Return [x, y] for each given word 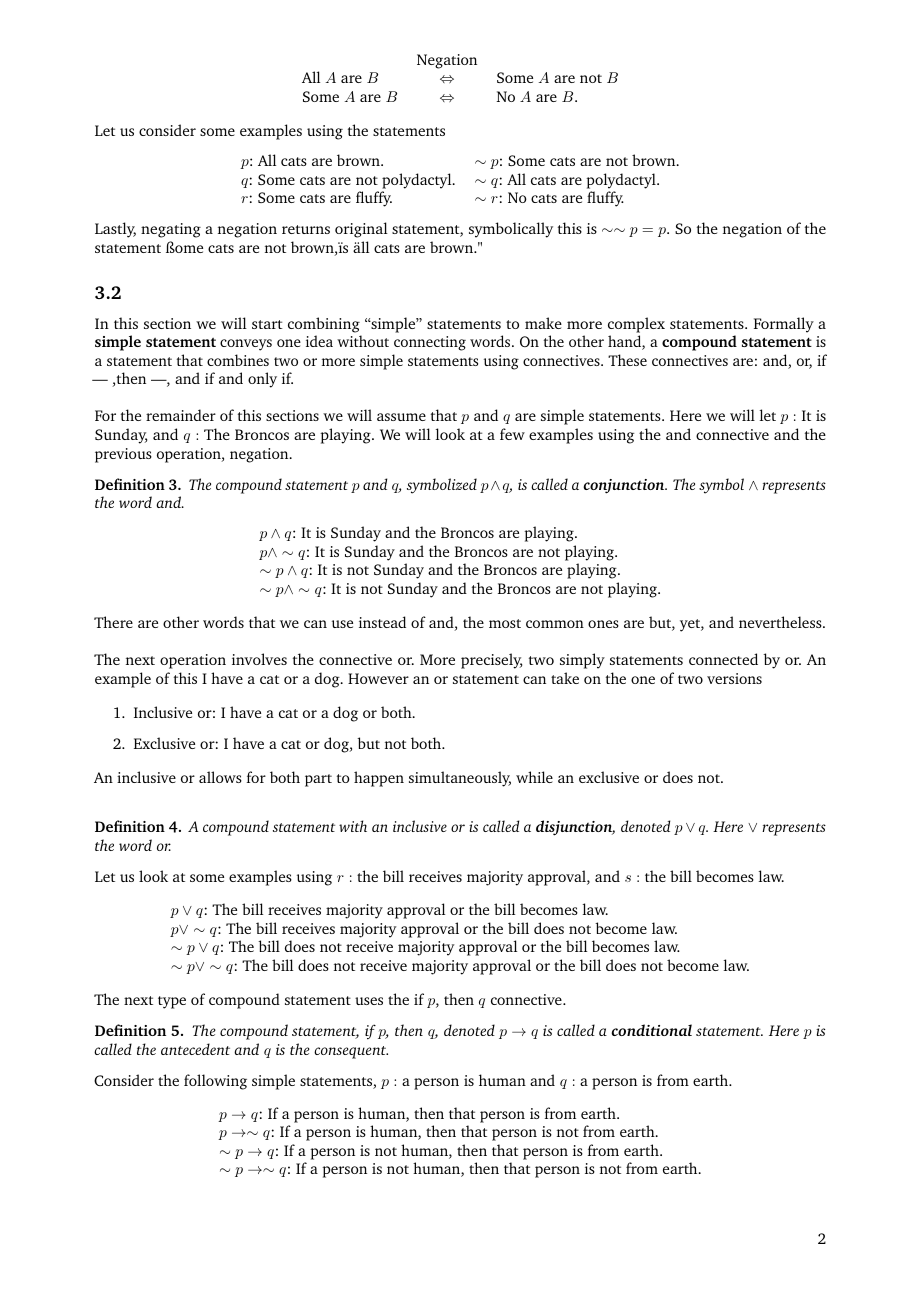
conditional [651, 1030]
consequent [351, 1052]
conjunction [625, 486]
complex [636, 325]
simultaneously [460, 779]
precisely [491, 661]
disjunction [575, 828]
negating [171, 230]
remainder [181, 415]
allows [220, 777]
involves [259, 659]
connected [723, 659]
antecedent [195, 1049]
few [512, 434]
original [361, 230]
